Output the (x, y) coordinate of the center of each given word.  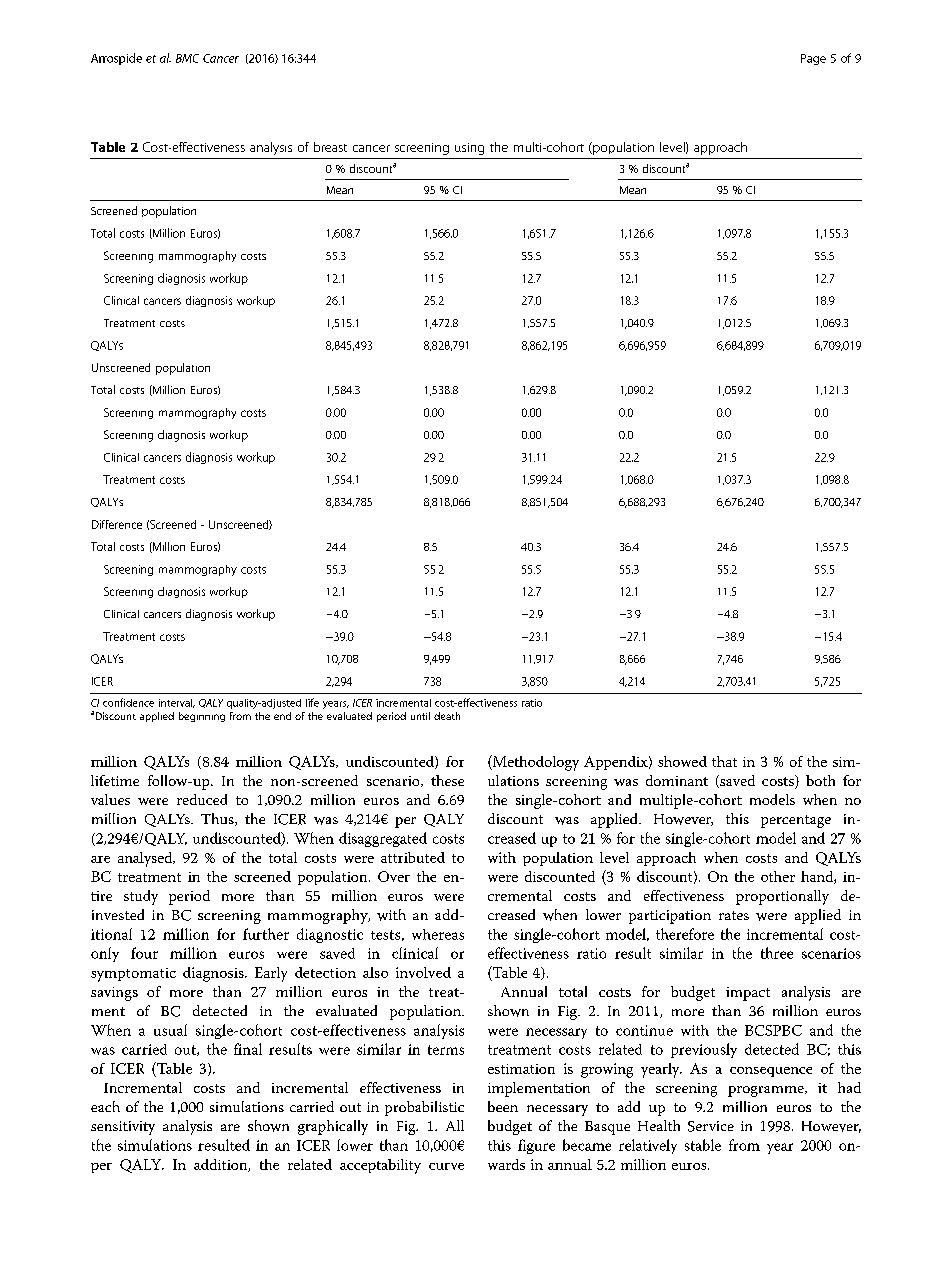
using (469, 149)
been (503, 1106)
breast (330, 147)
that (724, 761)
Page (813, 59)
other (778, 876)
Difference (117, 524)
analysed (146, 859)
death (447, 716)
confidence (128, 702)
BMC (187, 58)
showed (682, 761)
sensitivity (123, 1128)
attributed (413, 857)
